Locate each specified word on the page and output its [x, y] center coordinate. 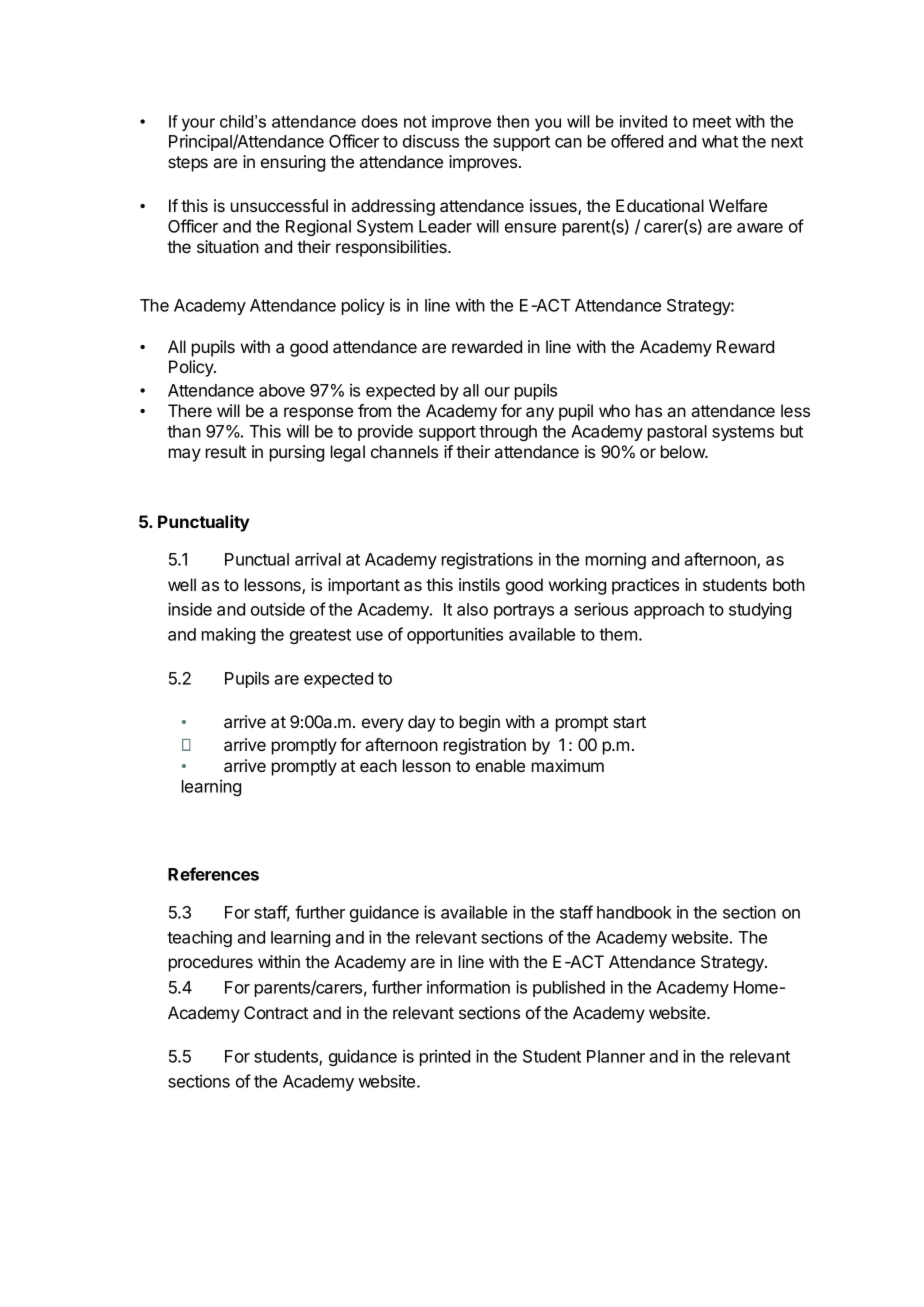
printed [445, 1057]
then [513, 121]
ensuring [293, 163]
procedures [211, 963]
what [720, 141]
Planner [616, 1056]
